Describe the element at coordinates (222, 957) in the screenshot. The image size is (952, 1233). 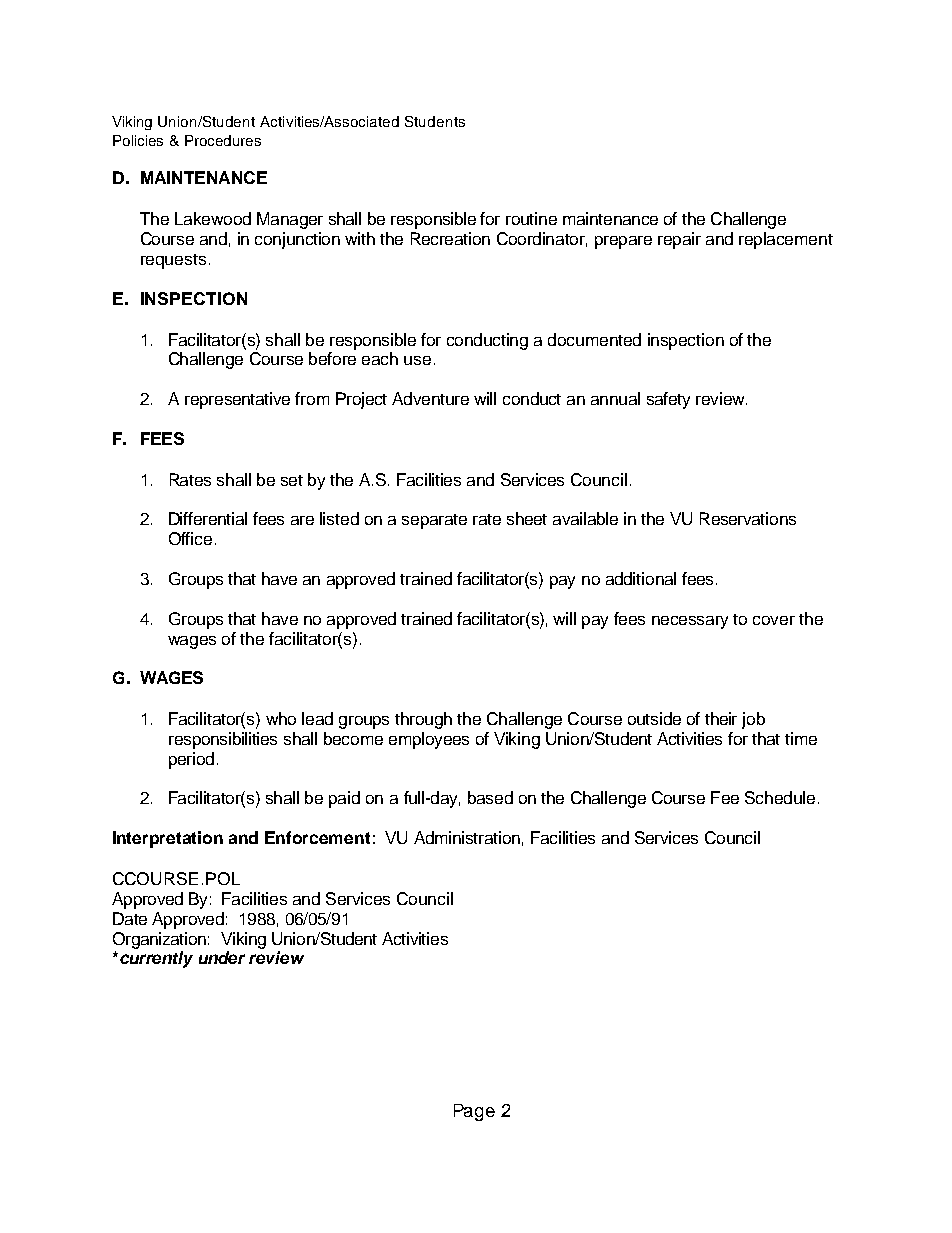
I see `under` at that location.
